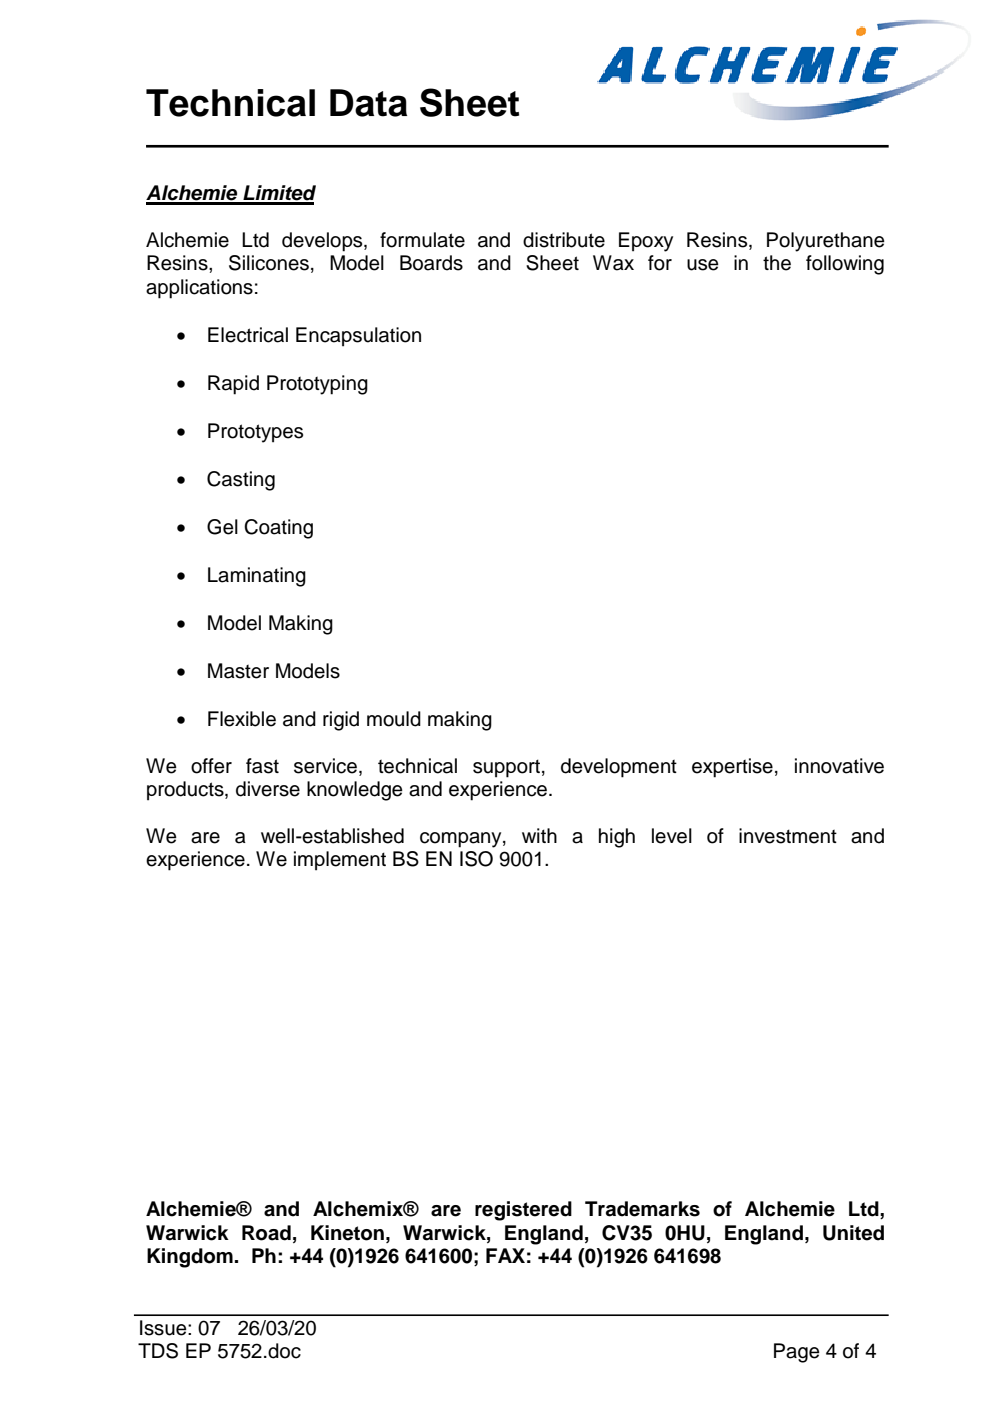 The image size is (1006, 1424). What do you see at coordinates (242, 719) in the screenshot?
I see `Flexible` at bounding box center [242, 719].
